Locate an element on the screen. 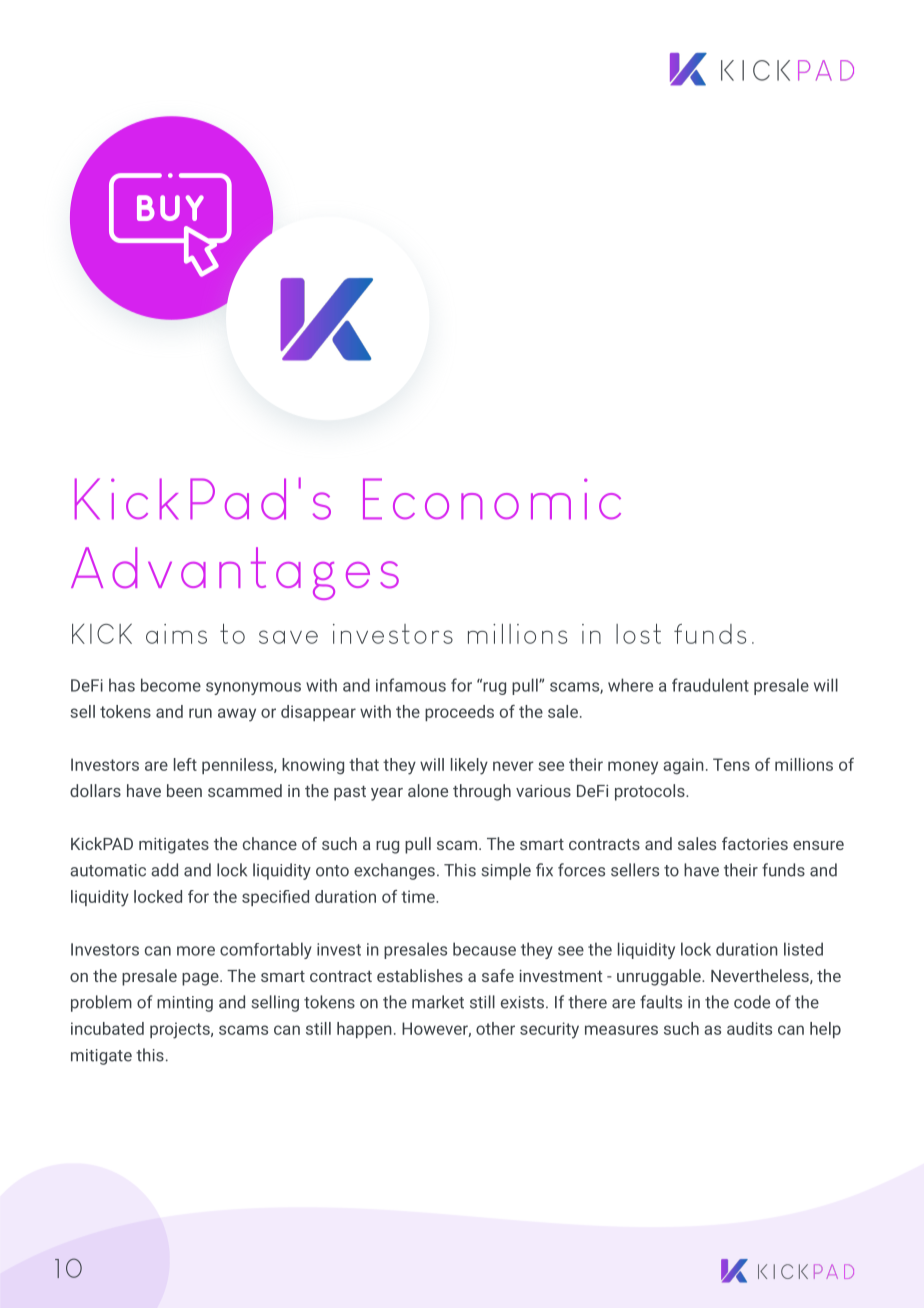  Economic is located at coordinates (492, 498).
